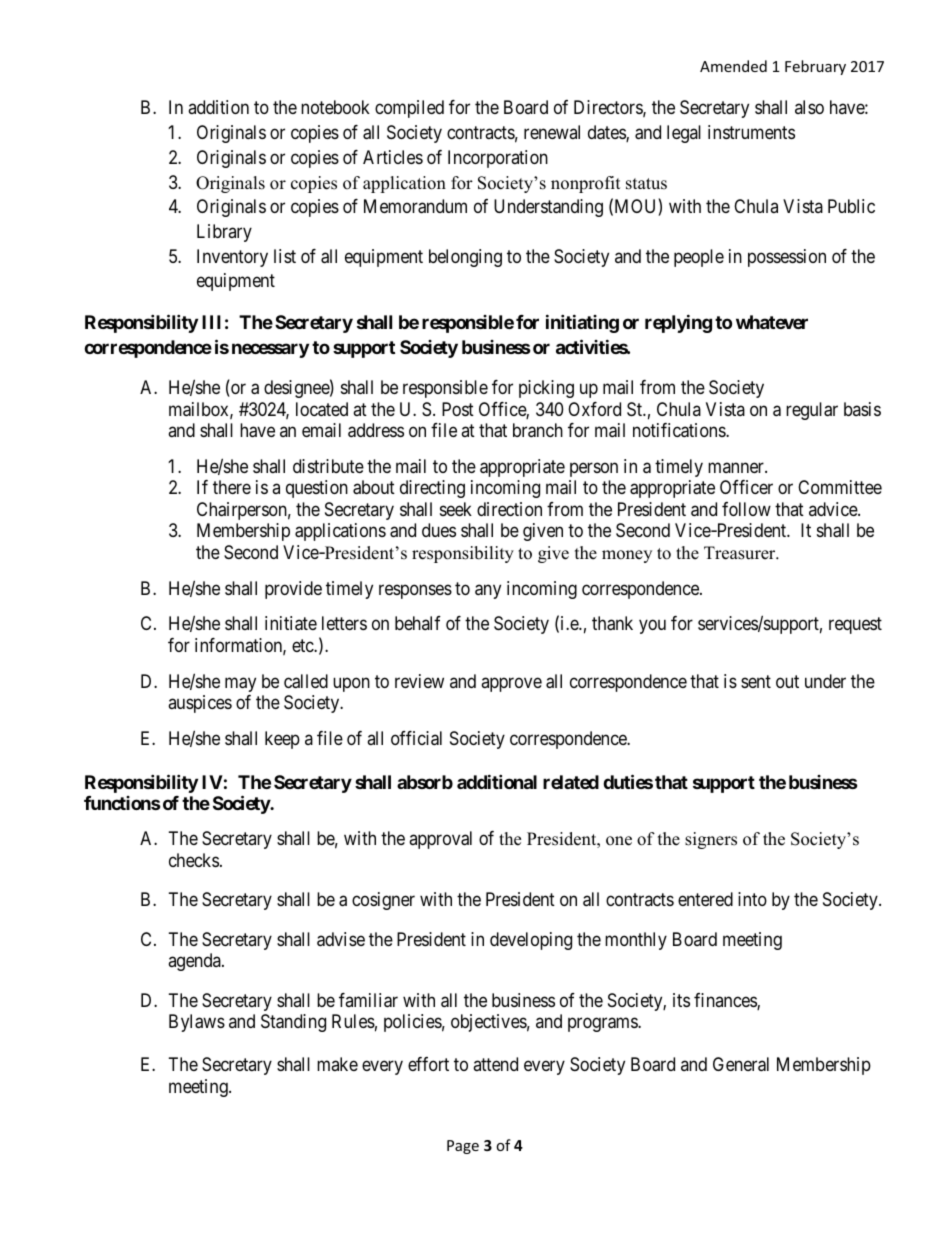  What do you see at coordinates (809, 107) in the screenshot?
I see `also` at bounding box center [809, 107].
